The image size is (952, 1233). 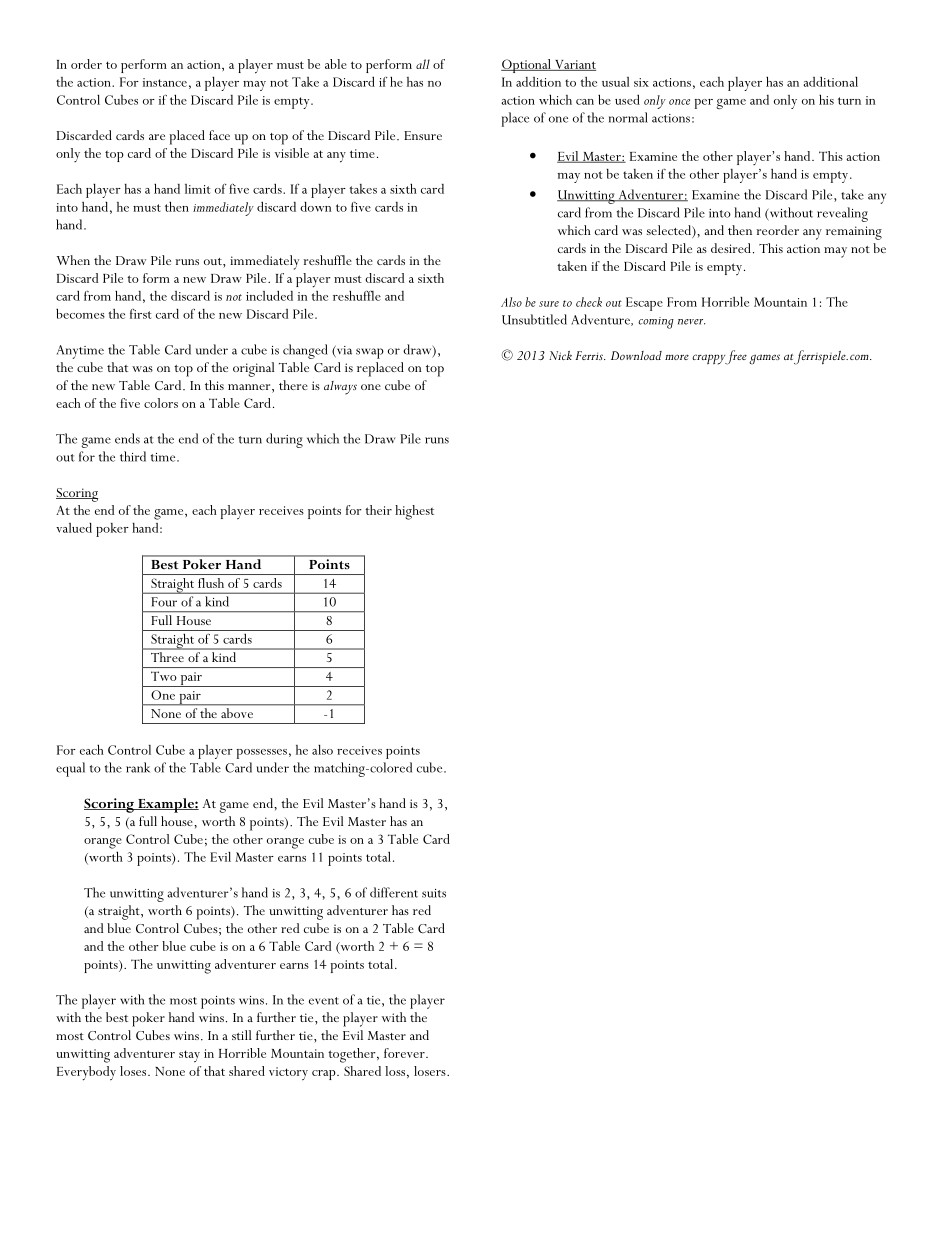 I want to click on free, so click(x=735, y=357).
